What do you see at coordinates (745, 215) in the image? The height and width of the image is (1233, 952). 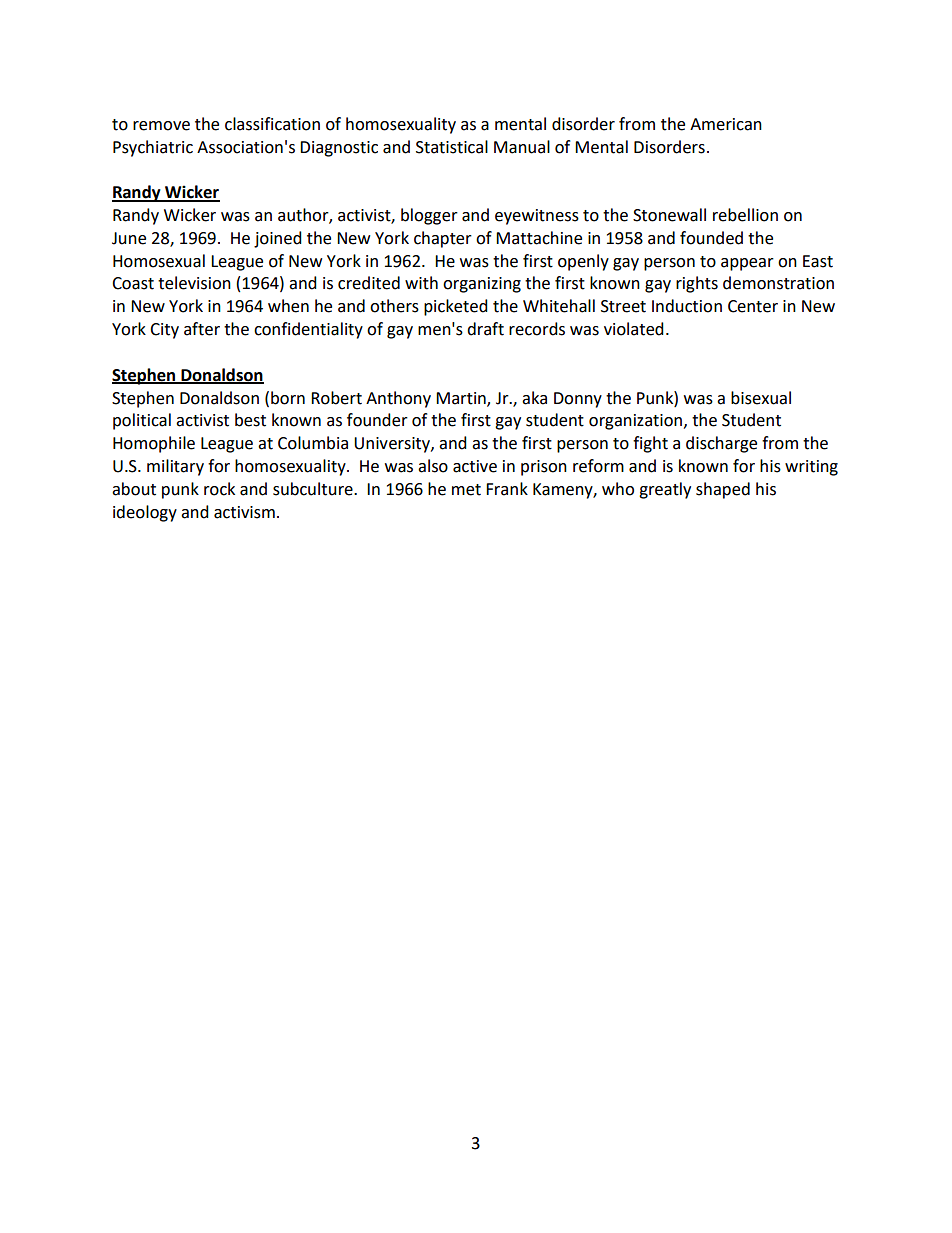 I see `rebellion` at bounding box center [745, 215].
